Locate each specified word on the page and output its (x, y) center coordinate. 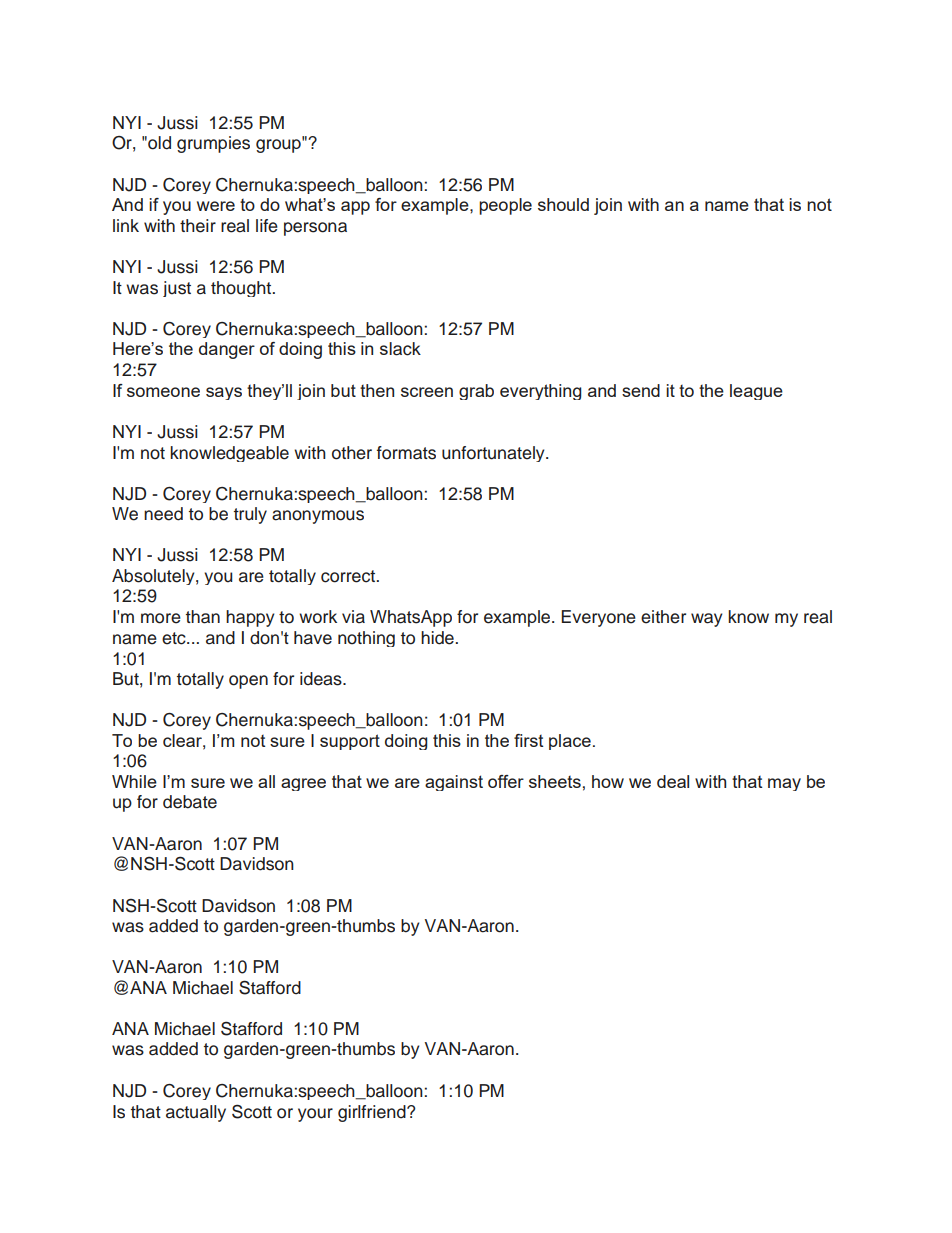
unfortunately (494, 454)
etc (175, 638)
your (315, 1115)
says (224, 393)
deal (673, 781)
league (756, 392)
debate (190, 802)
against (454, 783)
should (563, 204)
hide (437, 638)
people (505, 206)
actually (196, 1113)
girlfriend (373, 1113)
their (198, 226)
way (706, 620)
